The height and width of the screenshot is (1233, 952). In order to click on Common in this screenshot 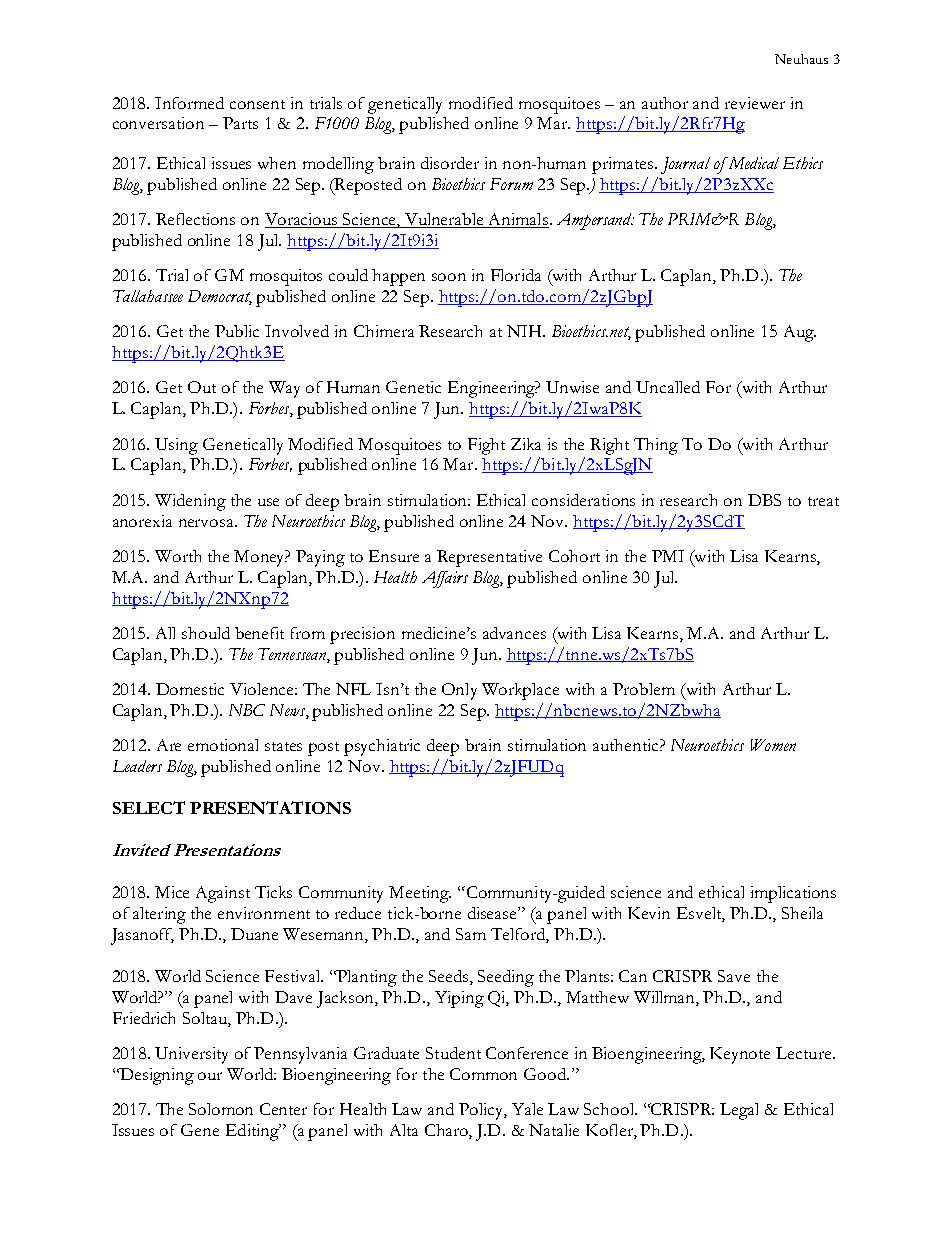, I will do `click(483, 1074)`.
